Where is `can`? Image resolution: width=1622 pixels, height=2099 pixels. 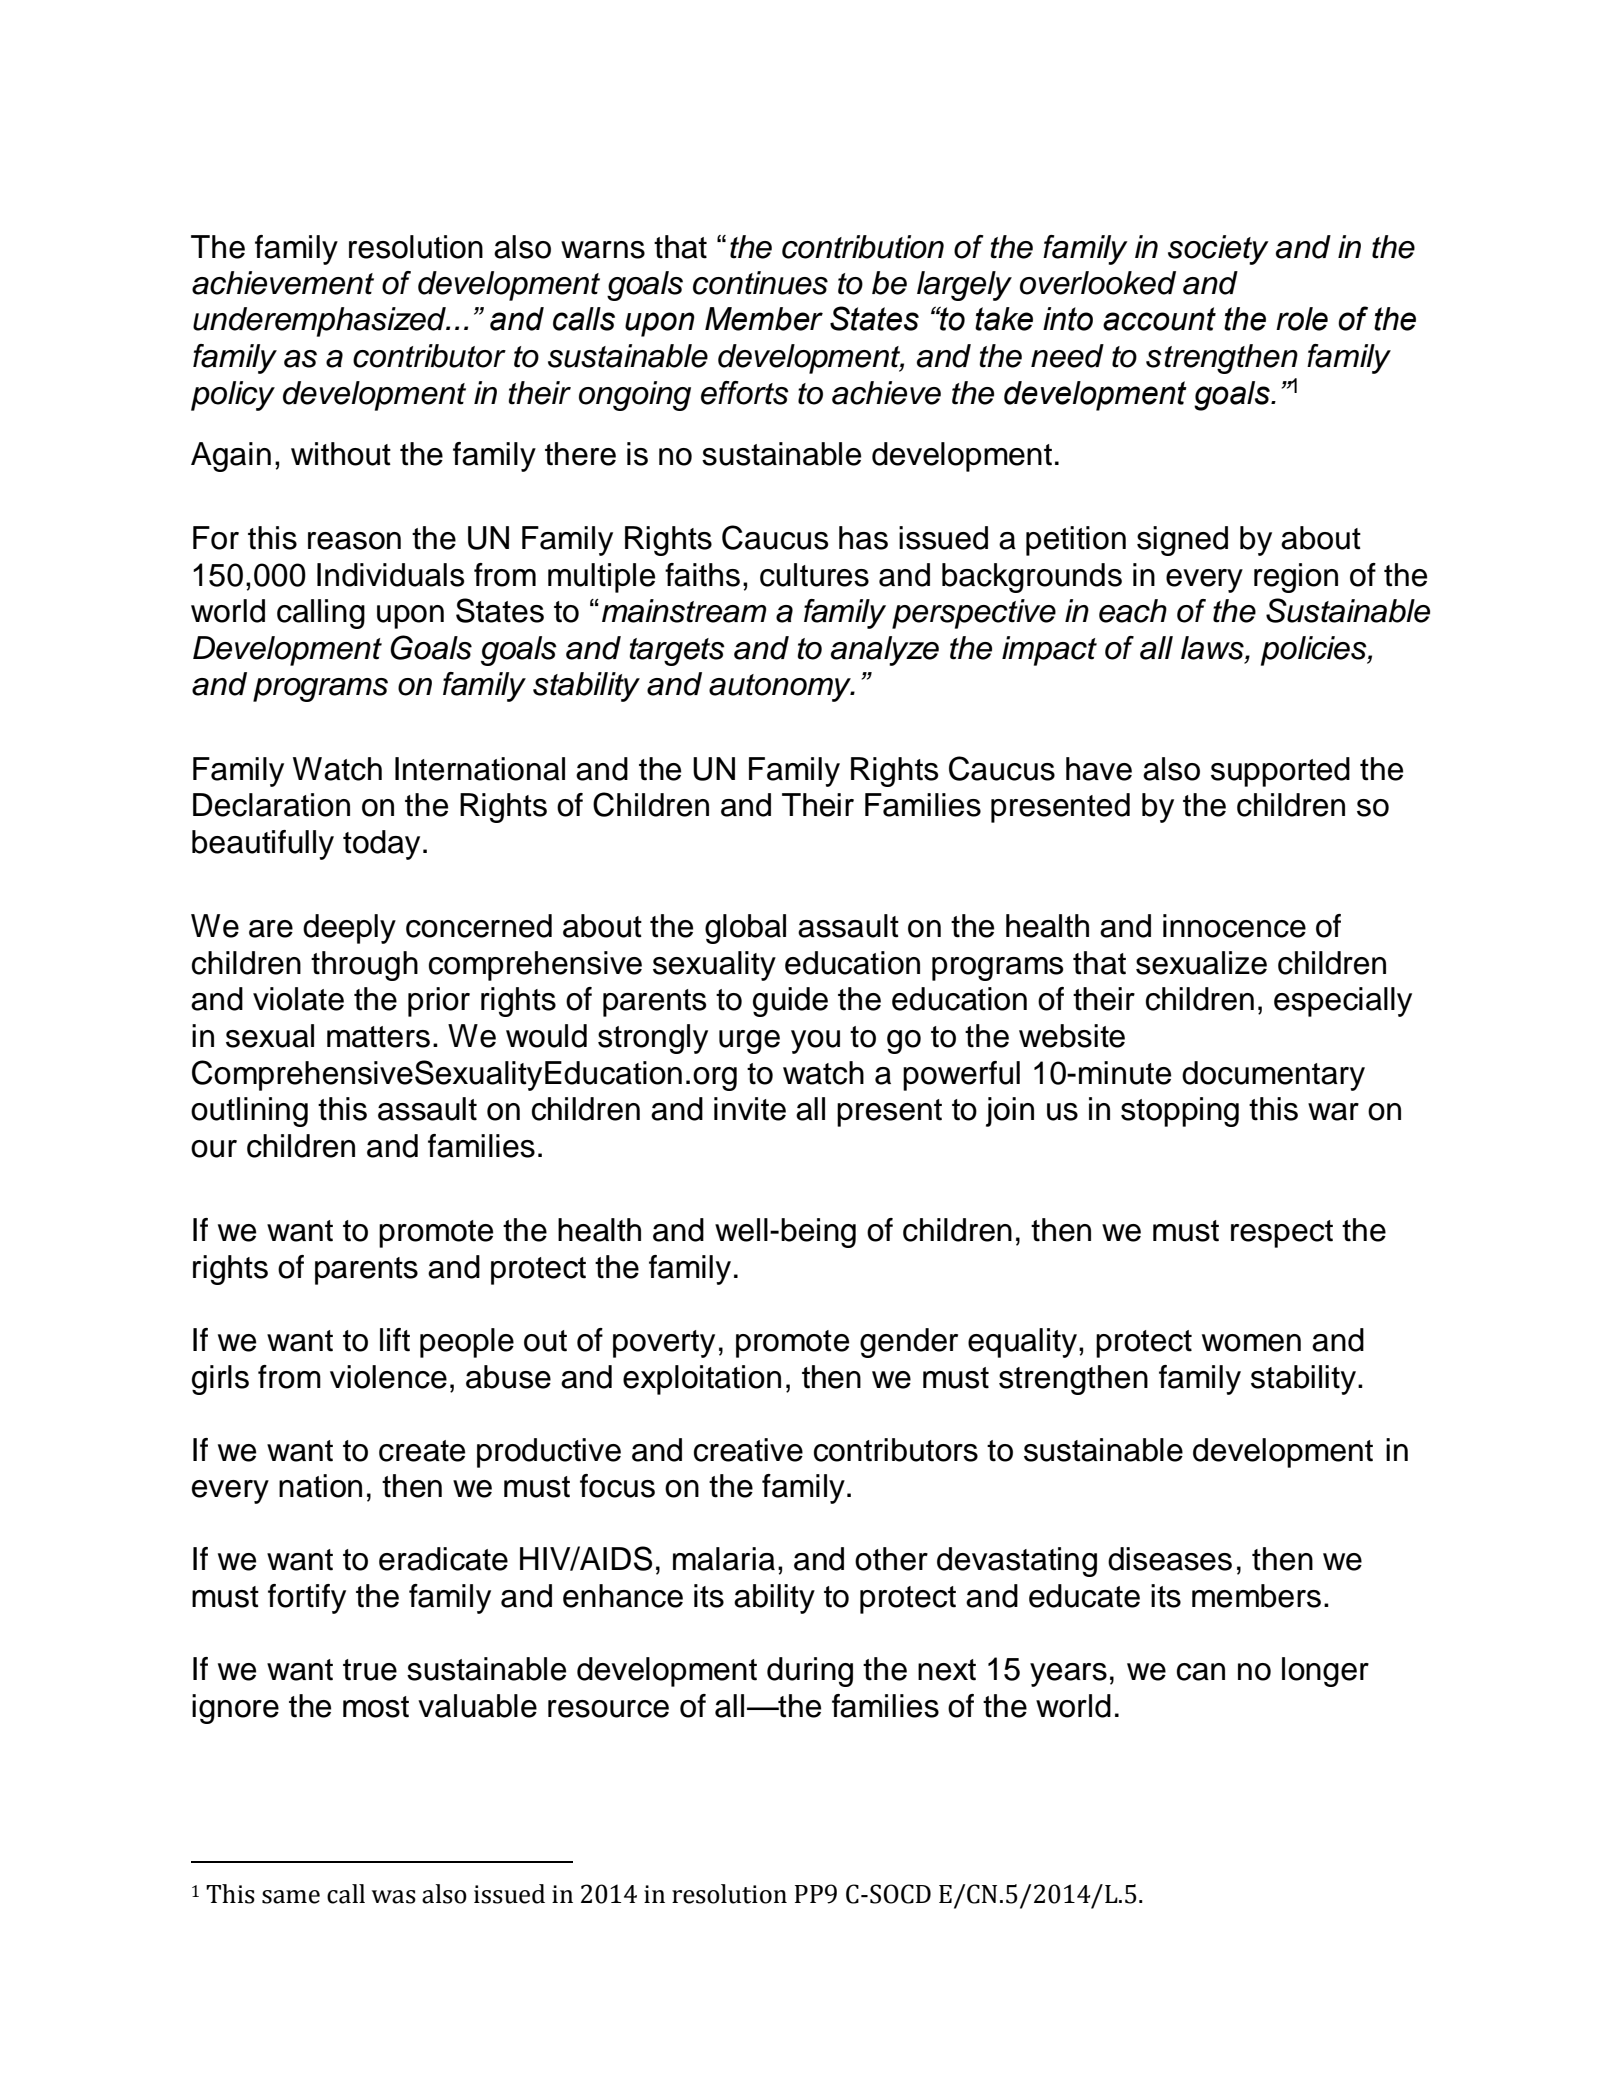 can is located at coordinates (1201, 1672).
